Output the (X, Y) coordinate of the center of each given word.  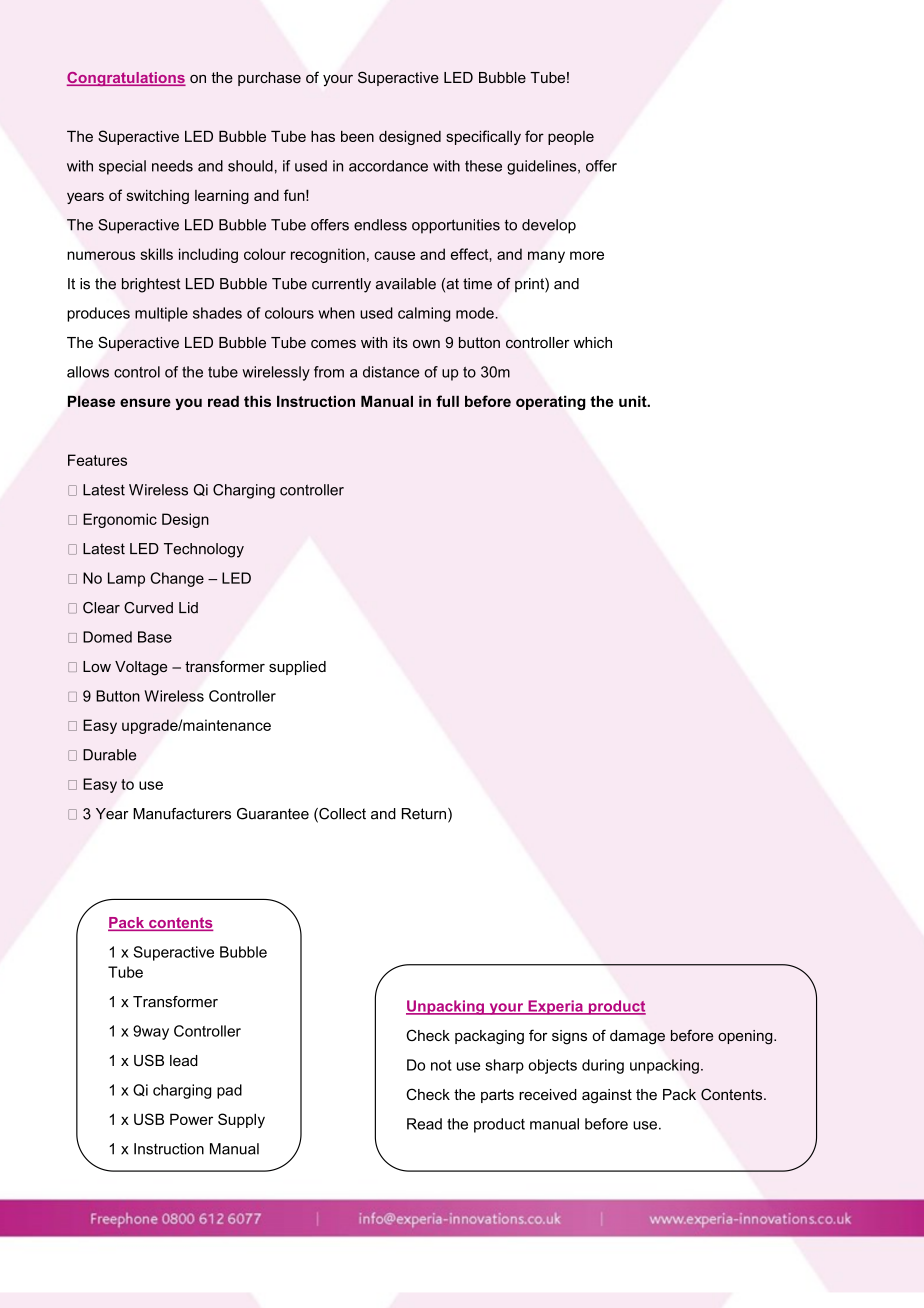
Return (425, 815)
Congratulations (126, 79)
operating (550, 403)
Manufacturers (182, 814)
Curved (148, 608)
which (593, 342)
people (571, 138)
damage (637, 1037)
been (357, 136)
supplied (297, 668)
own (426, 344)
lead (184, 1060)
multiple (161, 314)
